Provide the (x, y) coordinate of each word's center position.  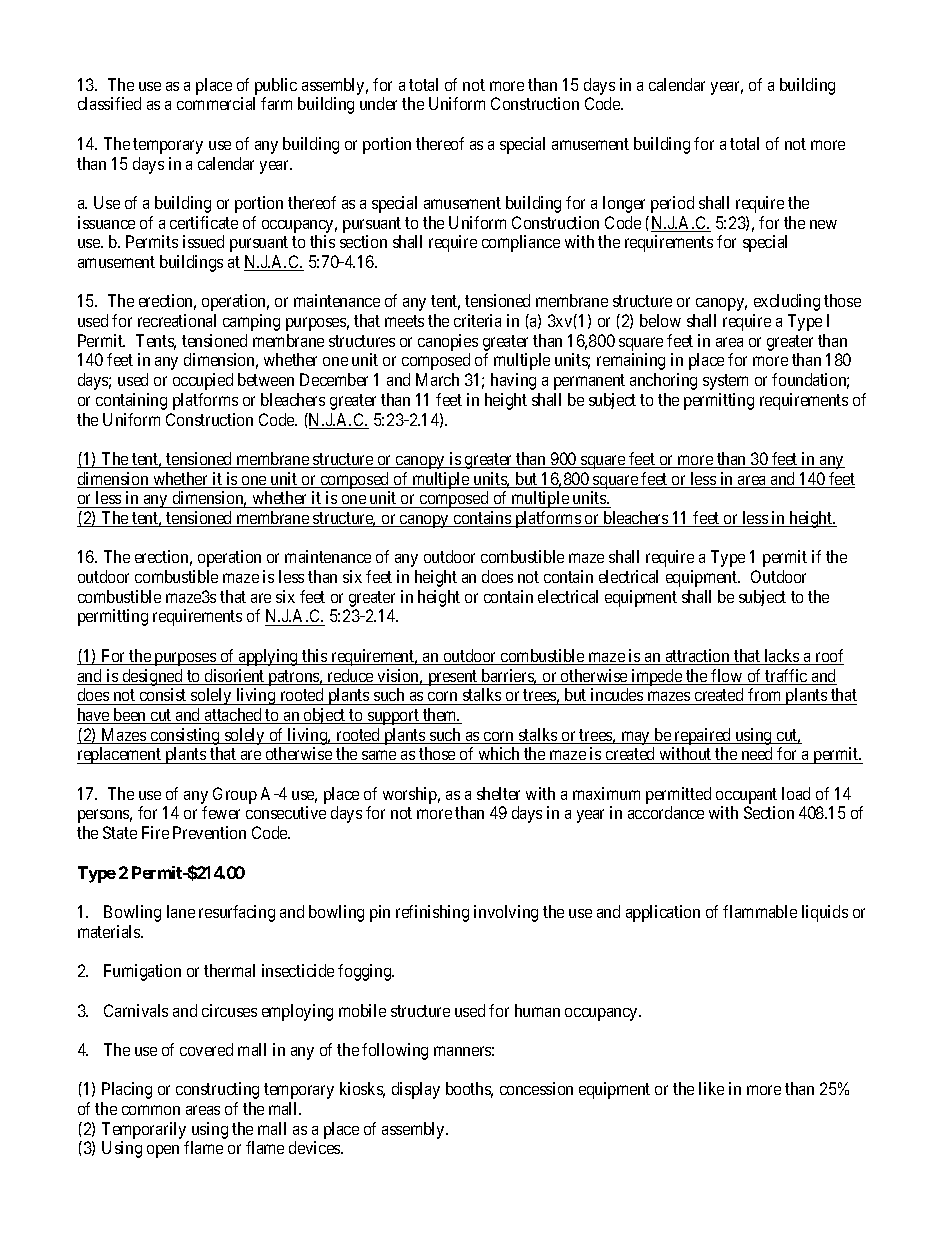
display (416, 1090)
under (378, 103)
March (437, 379)
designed (152, 677)
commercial (216, 103)
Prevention (209, 832)
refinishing (432, 913)
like (711, 1088)
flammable (760, 911)
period (672, 204)
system (725, 382)
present (453, 678)
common (151, 1110)
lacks (781, 657)
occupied (203, 381)
